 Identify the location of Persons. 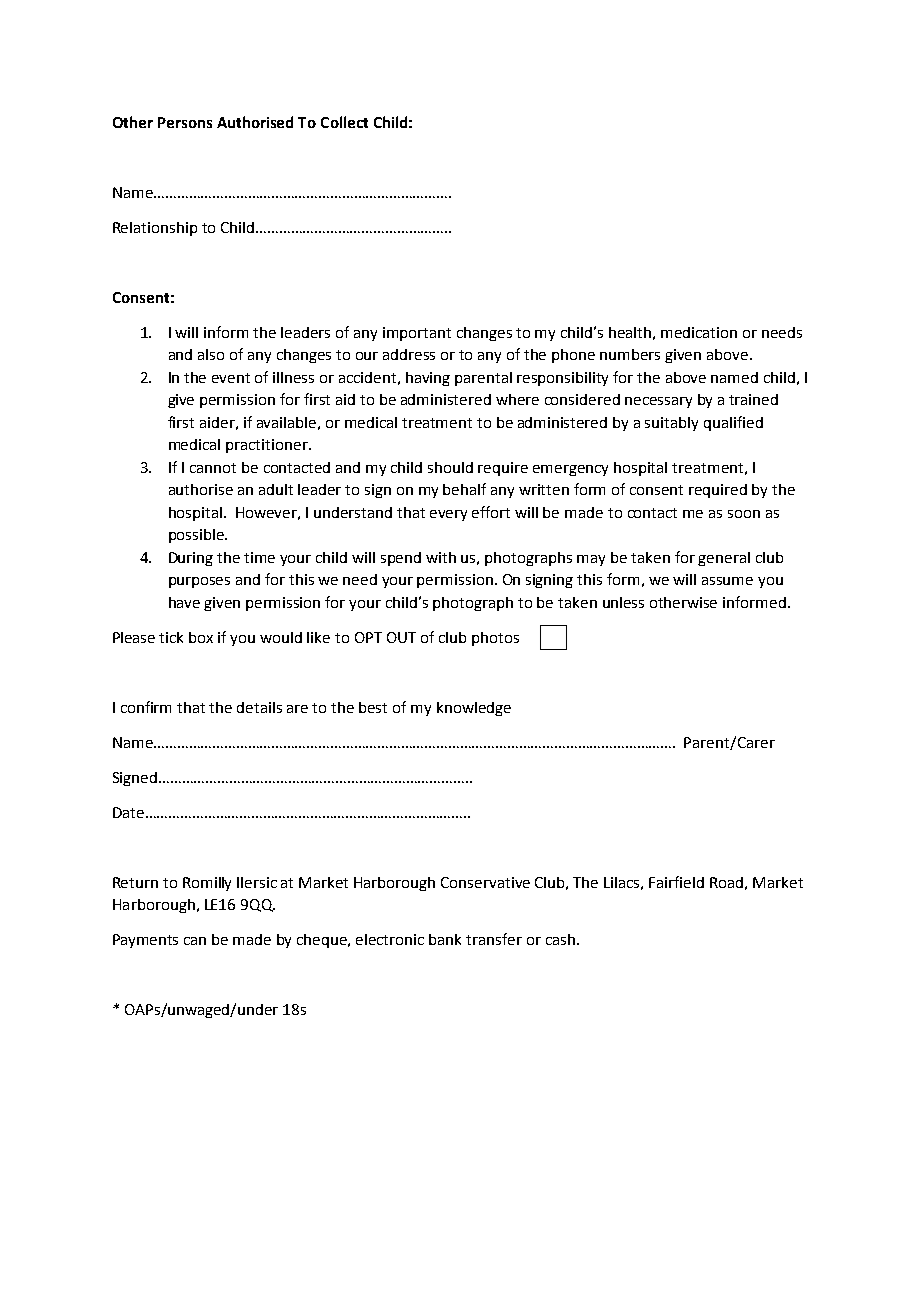
(185, 122).
